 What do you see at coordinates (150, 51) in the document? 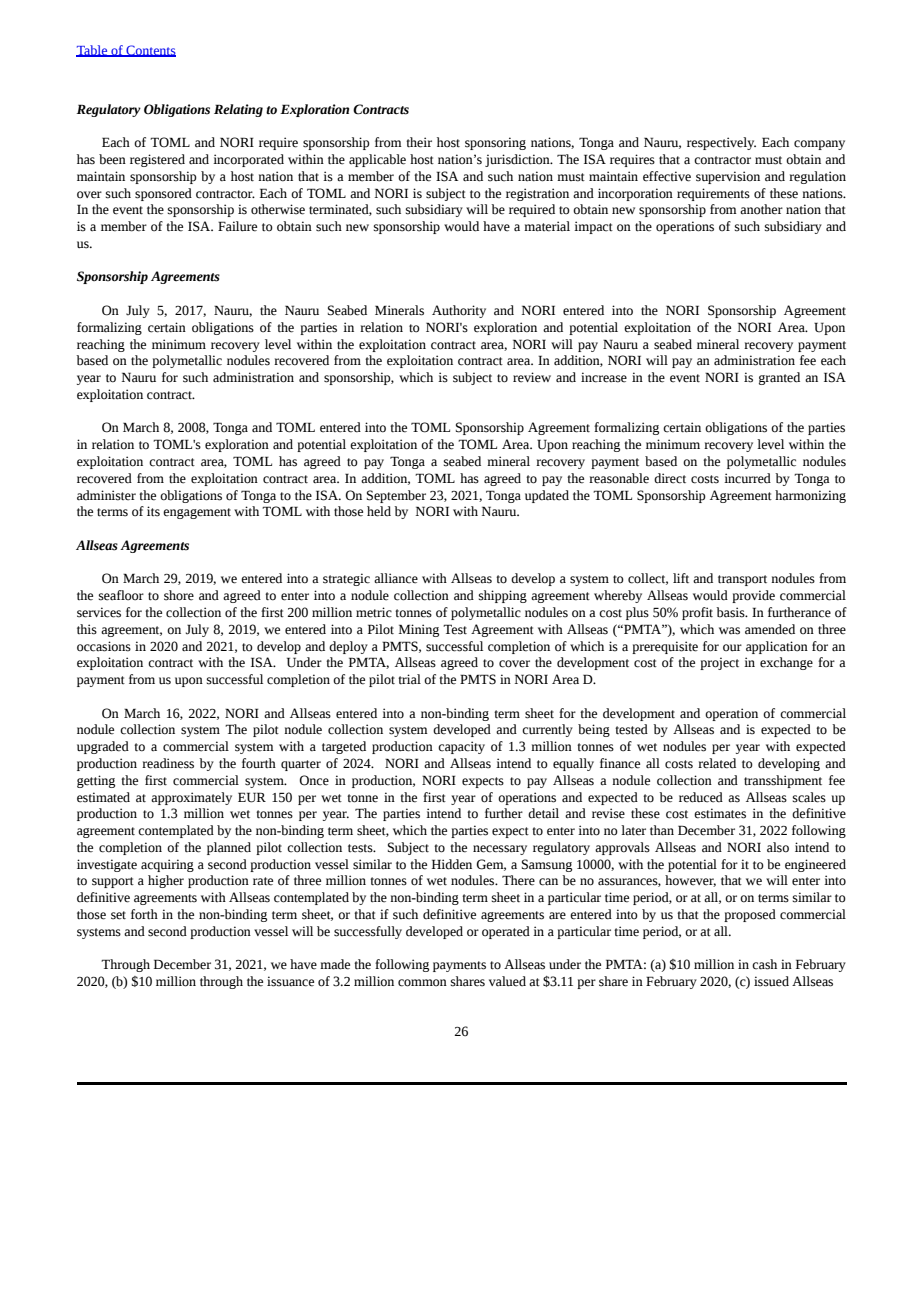
I see `Contents` at bounding box center [150, 51].
